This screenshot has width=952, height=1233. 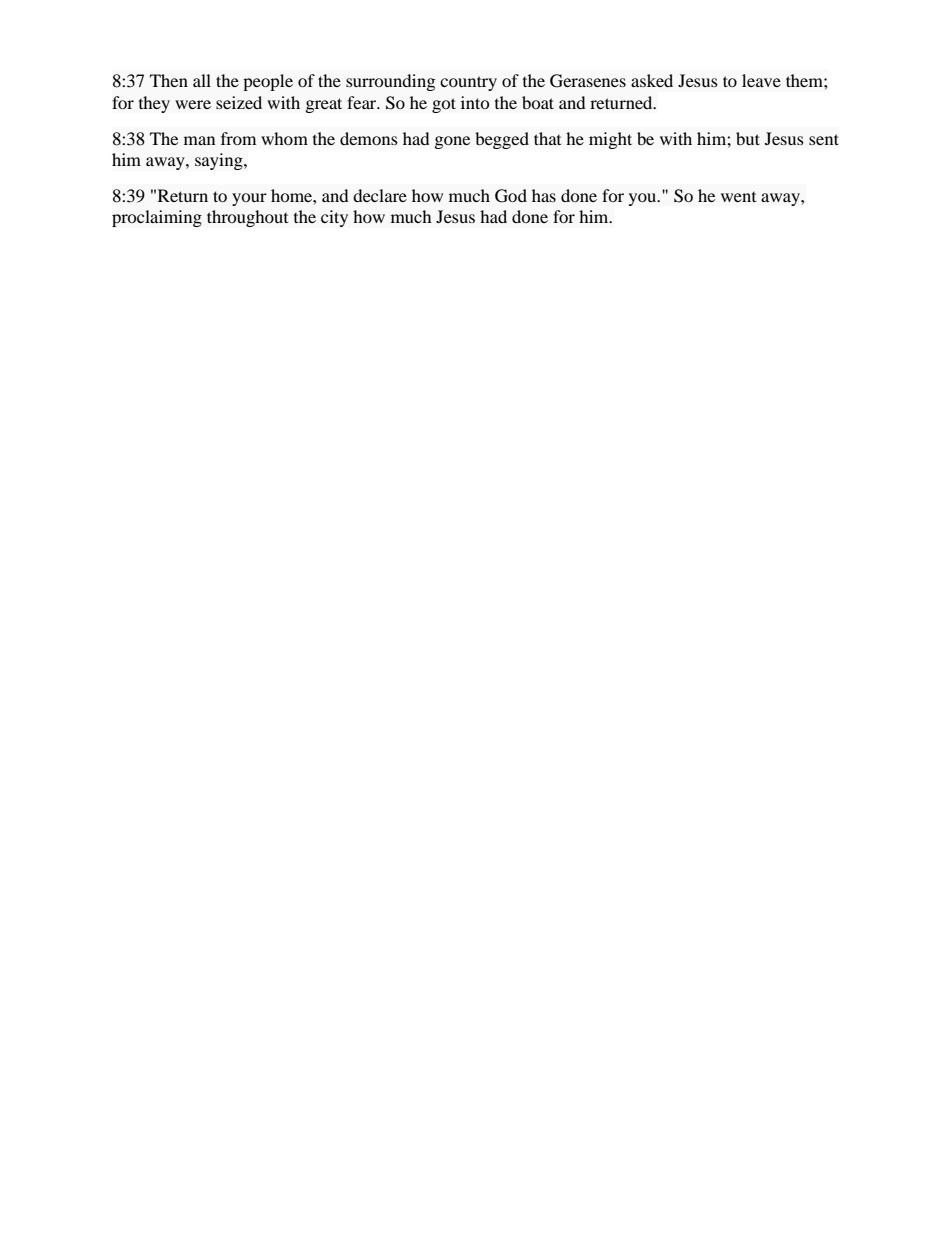 What do you see at coordinates (220, 161) in the screenshot?
I see `saying` at bounding box center [220, 161].
